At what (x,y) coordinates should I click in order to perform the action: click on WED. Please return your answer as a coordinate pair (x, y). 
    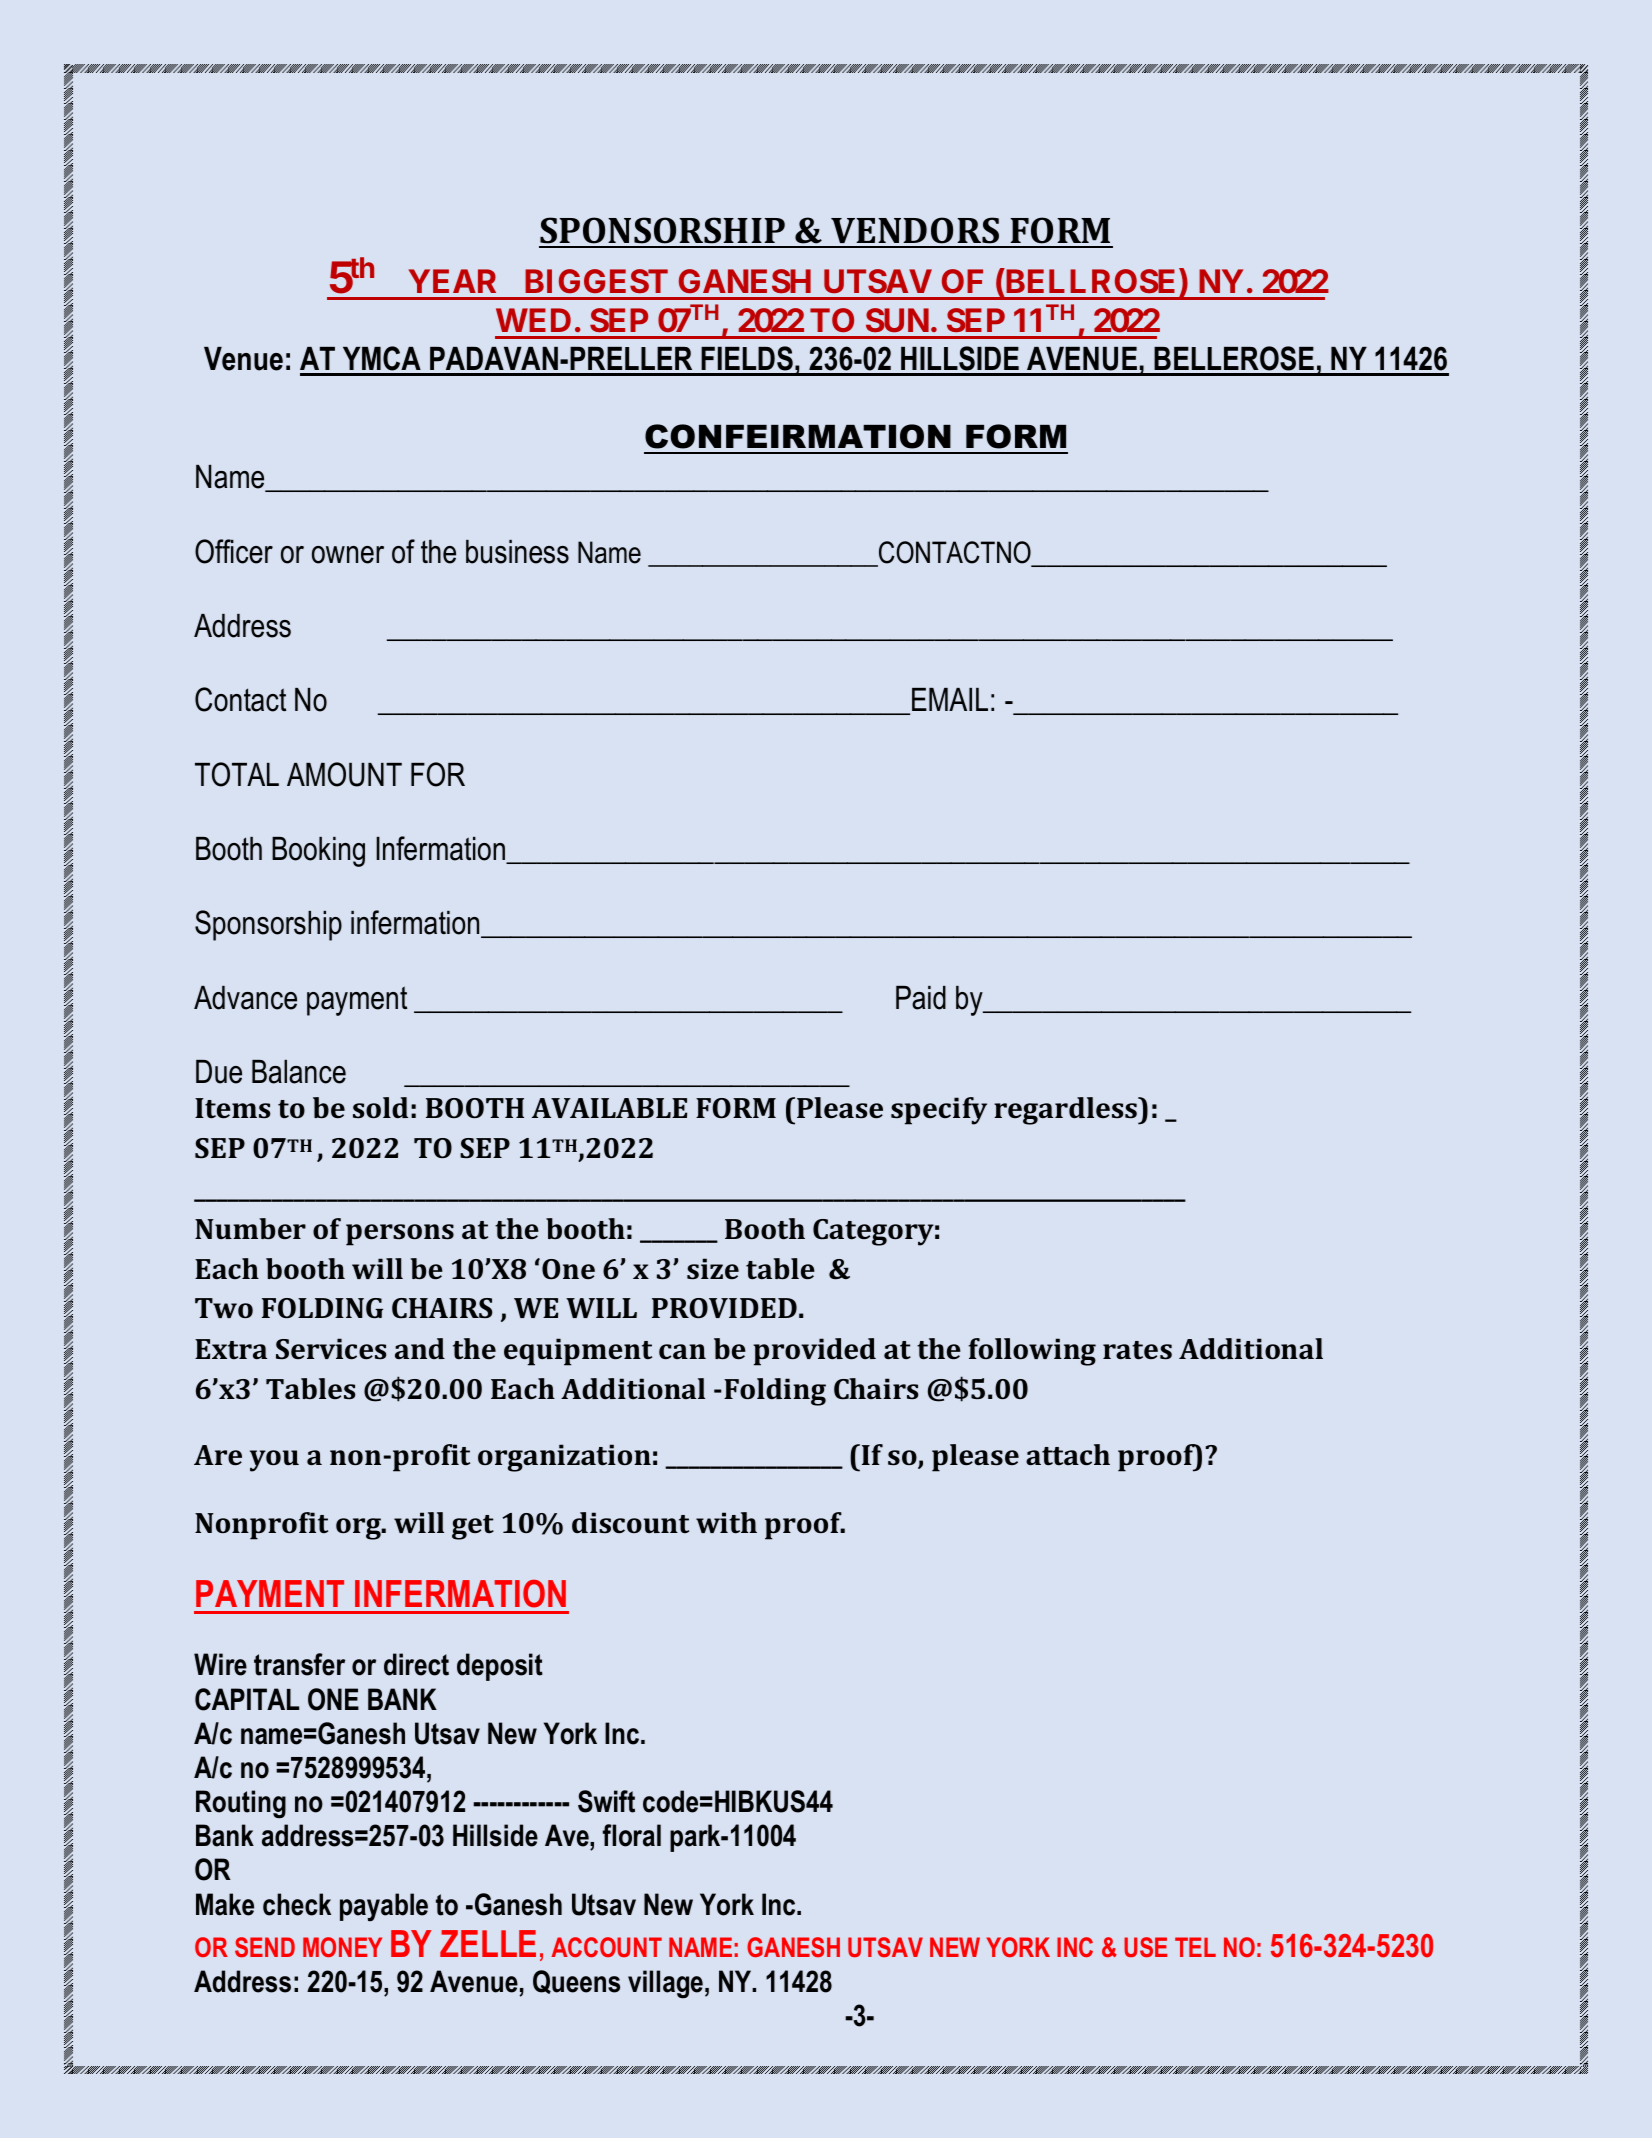
    Looking at the image, I should click on (533, 320).
